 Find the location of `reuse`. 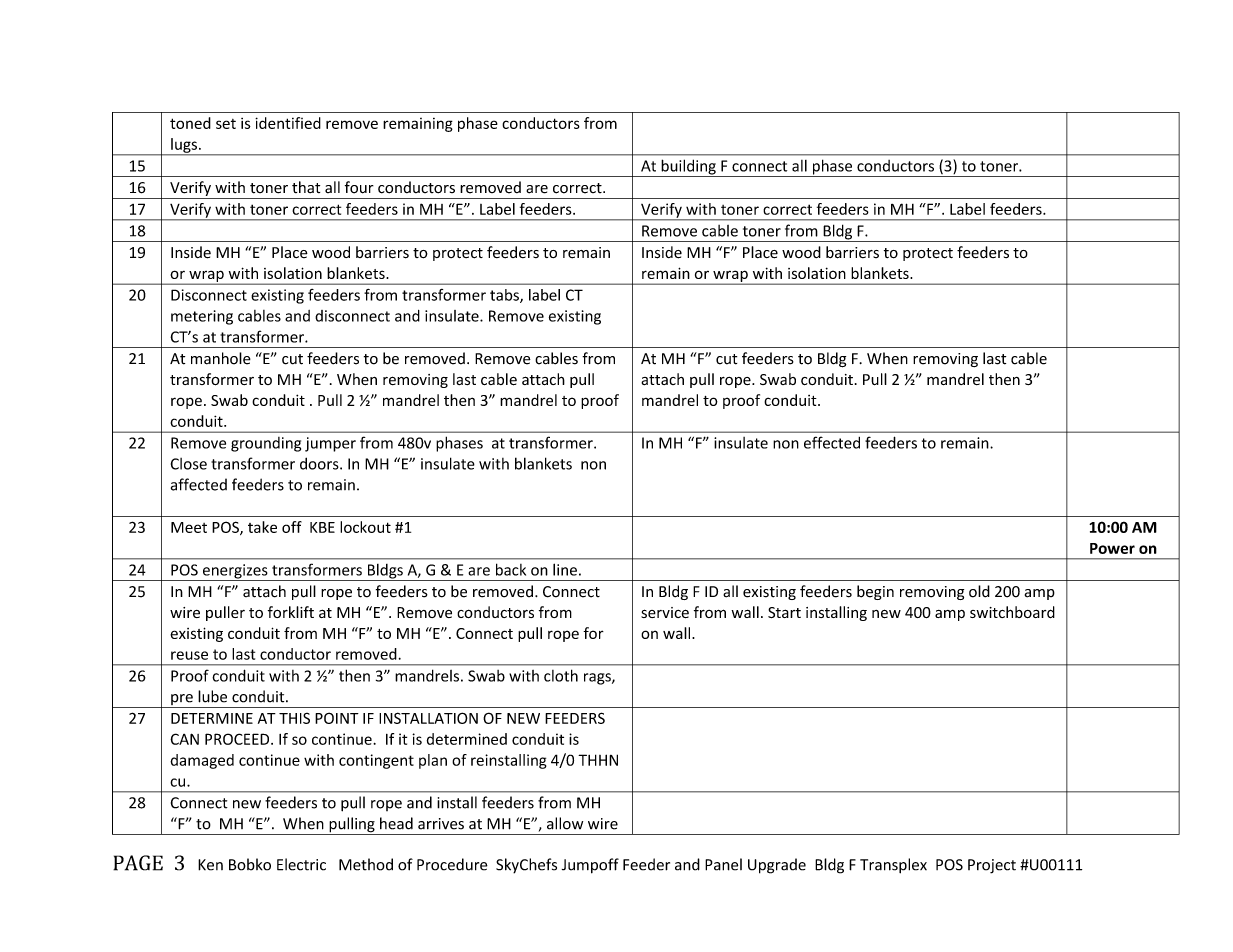

reuse is located at coordinates (189, 655).
